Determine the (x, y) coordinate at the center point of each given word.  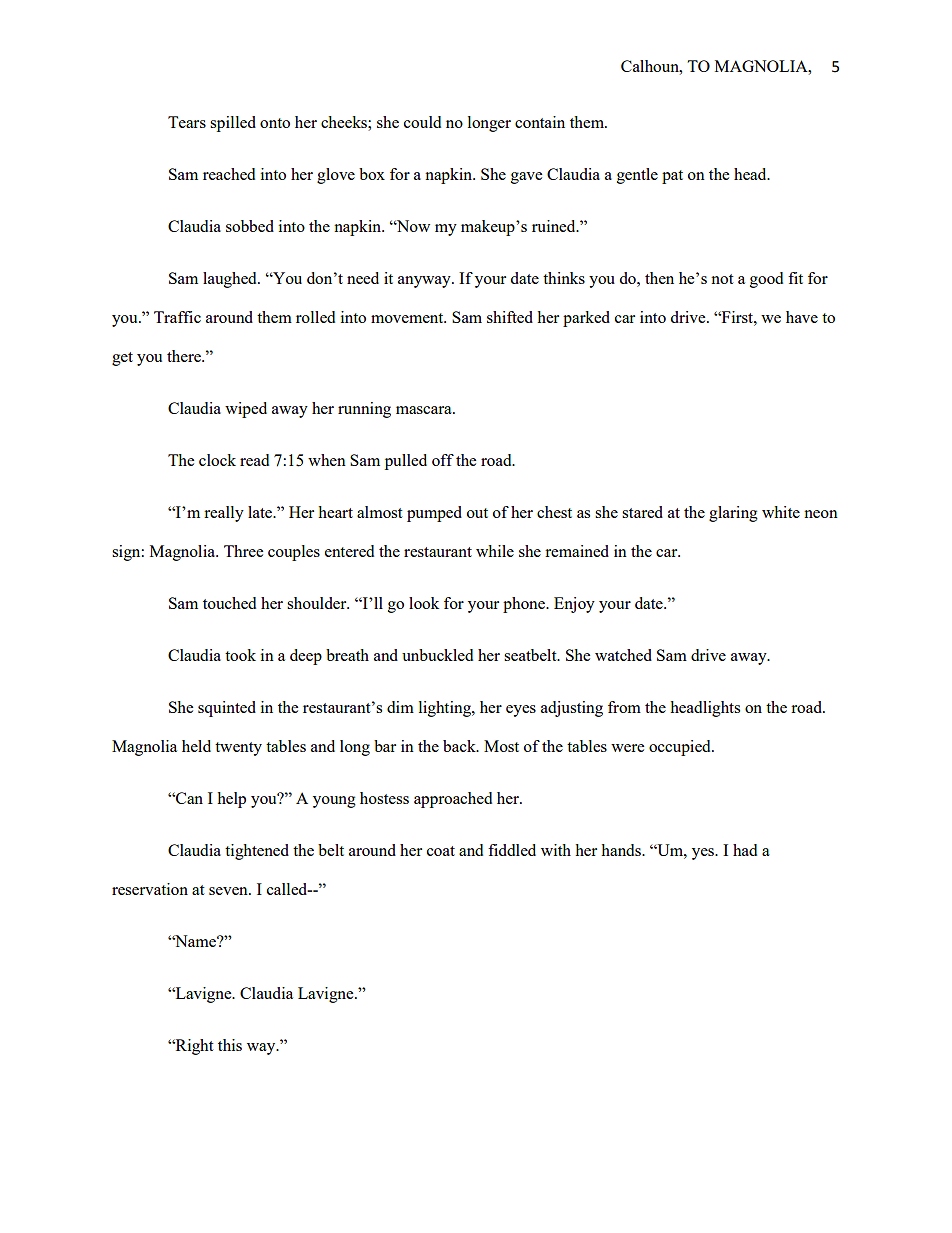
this (230, 1045)
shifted (510, 317)
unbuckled (437, 655)
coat (441, 851)
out (477, 513)
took (240, 655)
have (802, 317)
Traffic (177, 317)
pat (672, 177)
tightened (257, 852)
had (745, 850)
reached (229, 174)
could (422, 122)
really (224, 514)
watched (623, 655)
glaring (733, 514)
